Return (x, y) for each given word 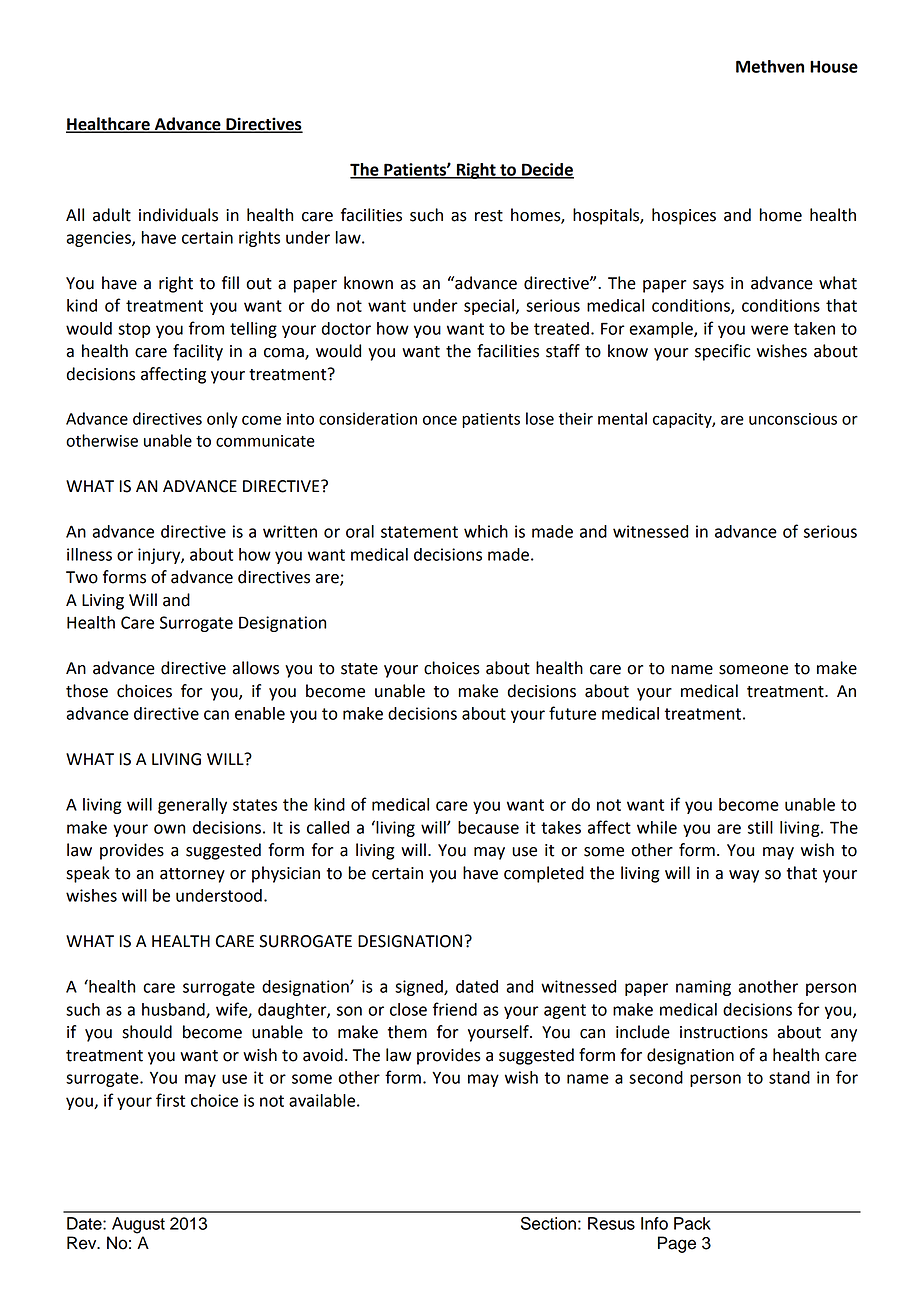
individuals (178, 215)
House (834, 67)
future (572, 713)
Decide (547, 170)
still (760, 827)
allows (255, 668)
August (138, 1225)
